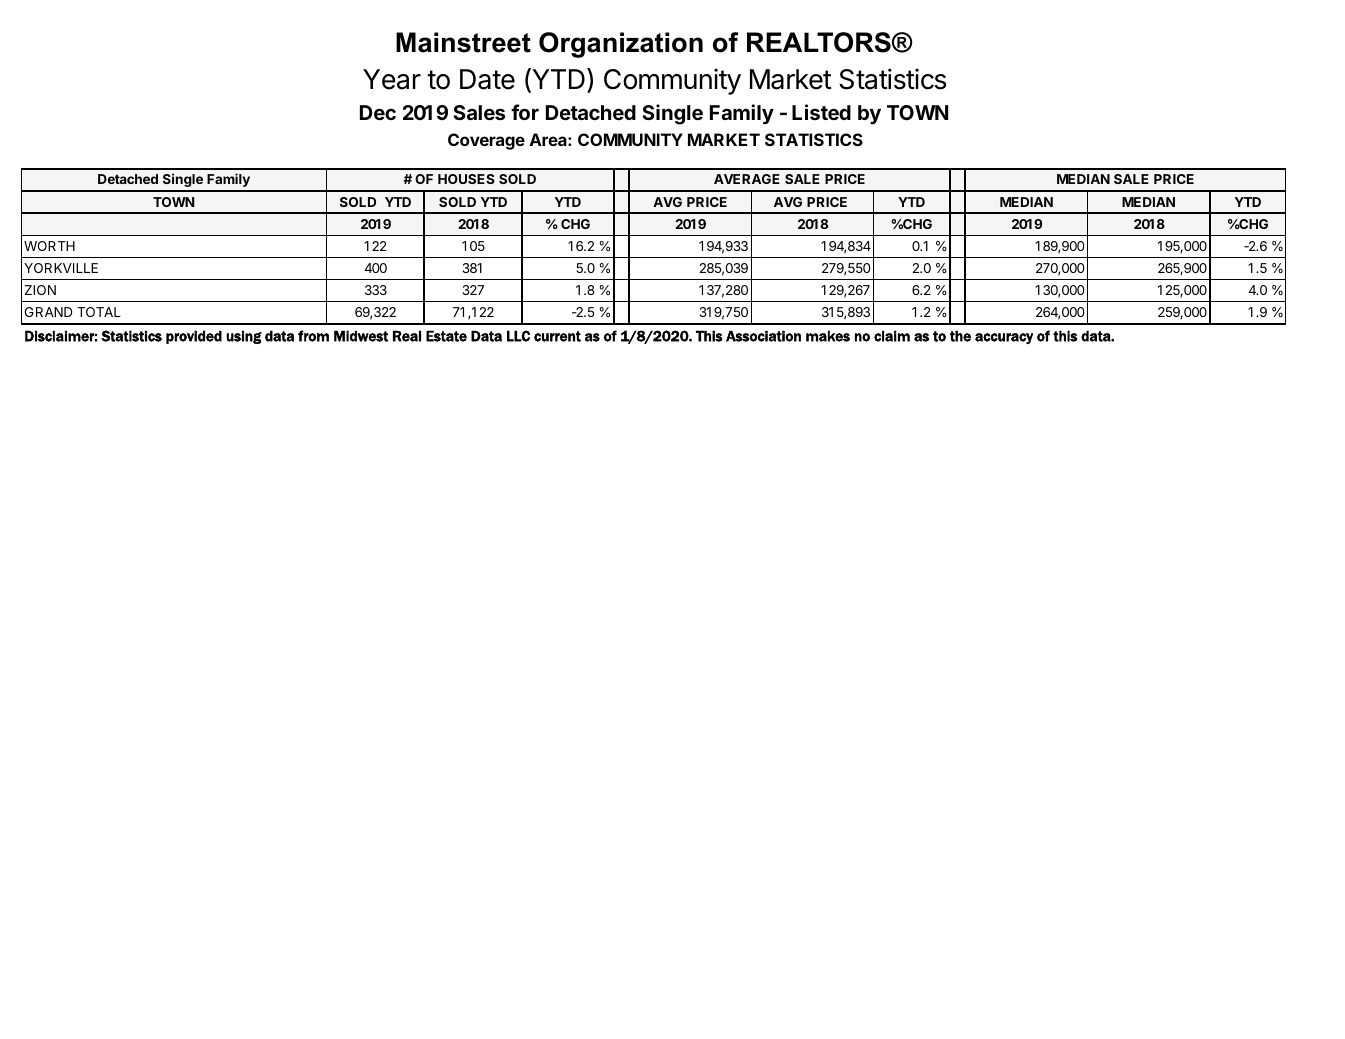 The width and height of the document is (1345, 1039). What do you see at coordinates (621, 45) in the document?
I see `Organization` at bounding box center [621, 45].
